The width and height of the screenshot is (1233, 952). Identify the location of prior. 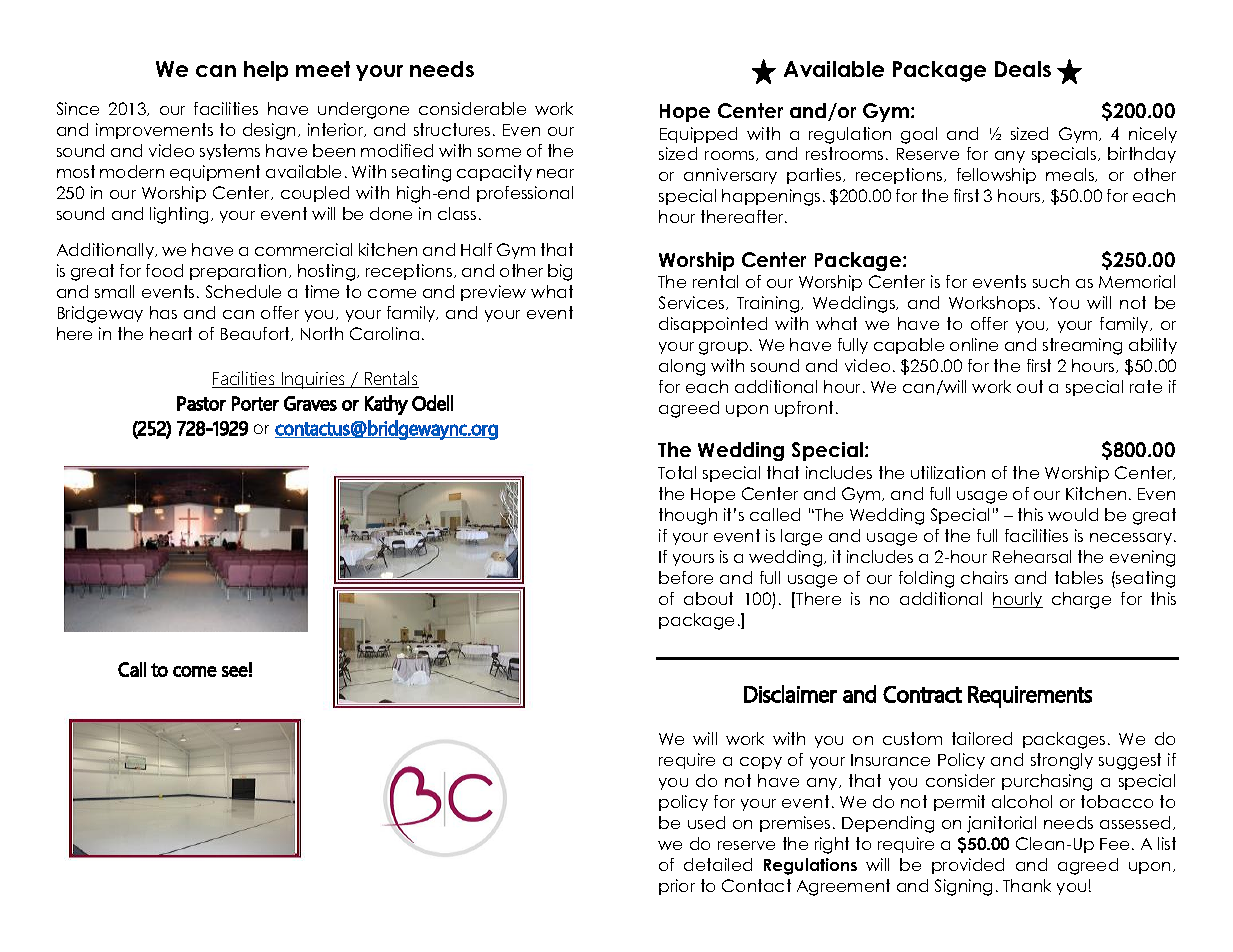
(677, 887).
